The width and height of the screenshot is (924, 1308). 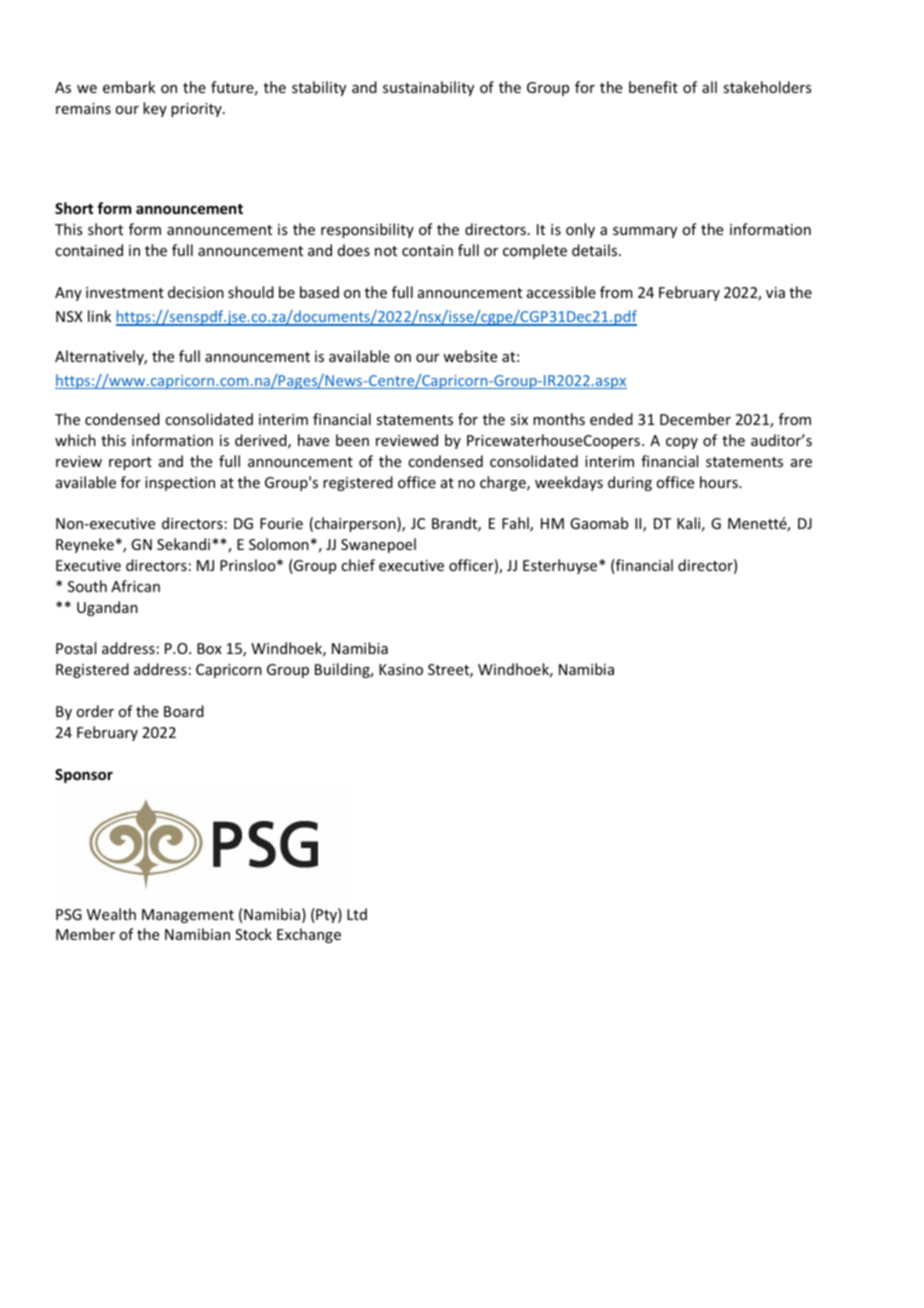 What do you see at coordinates (709, 87) in the screenshot?
I see `all` at bounding box center [709, 87].
